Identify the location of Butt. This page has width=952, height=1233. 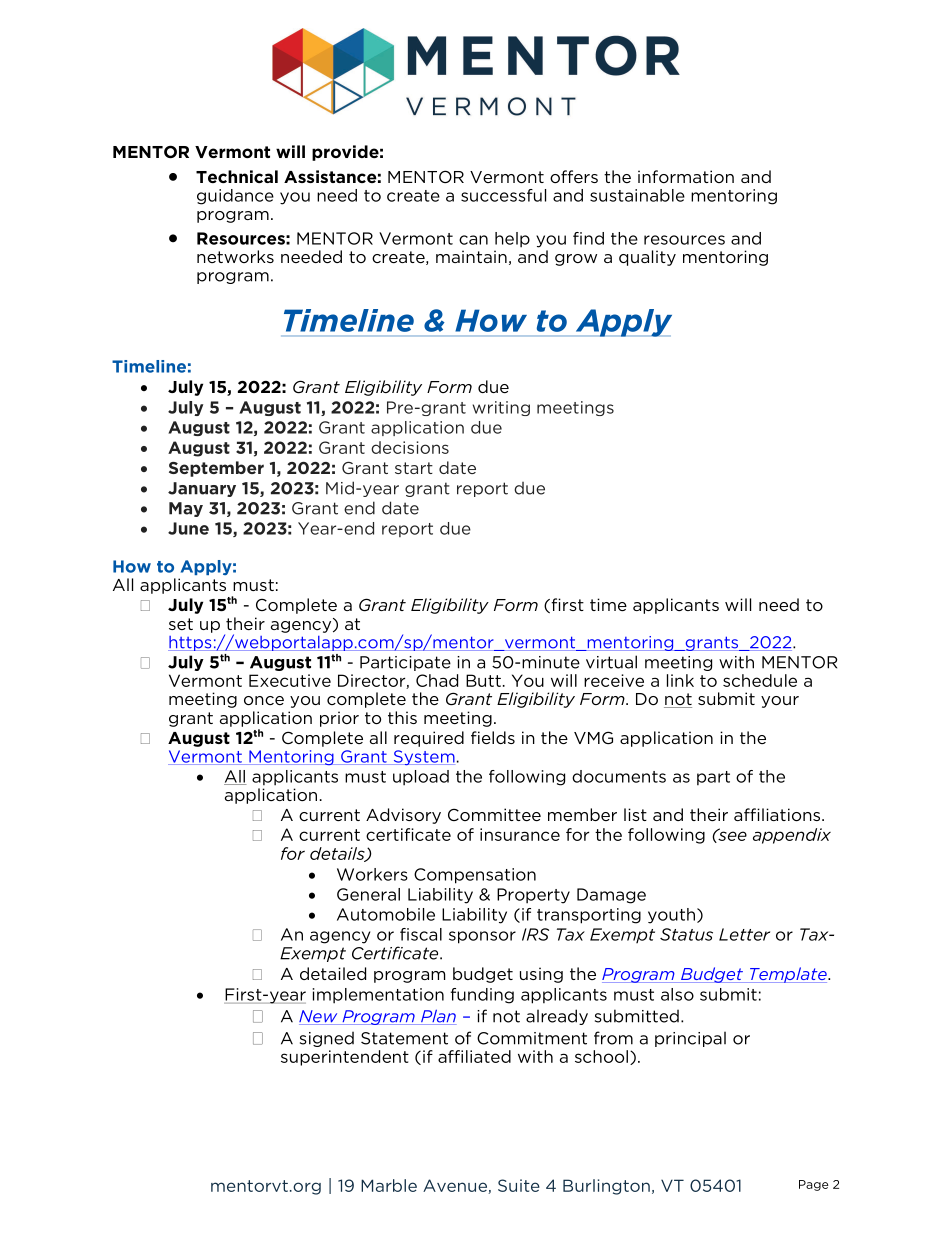
(483, 680).
